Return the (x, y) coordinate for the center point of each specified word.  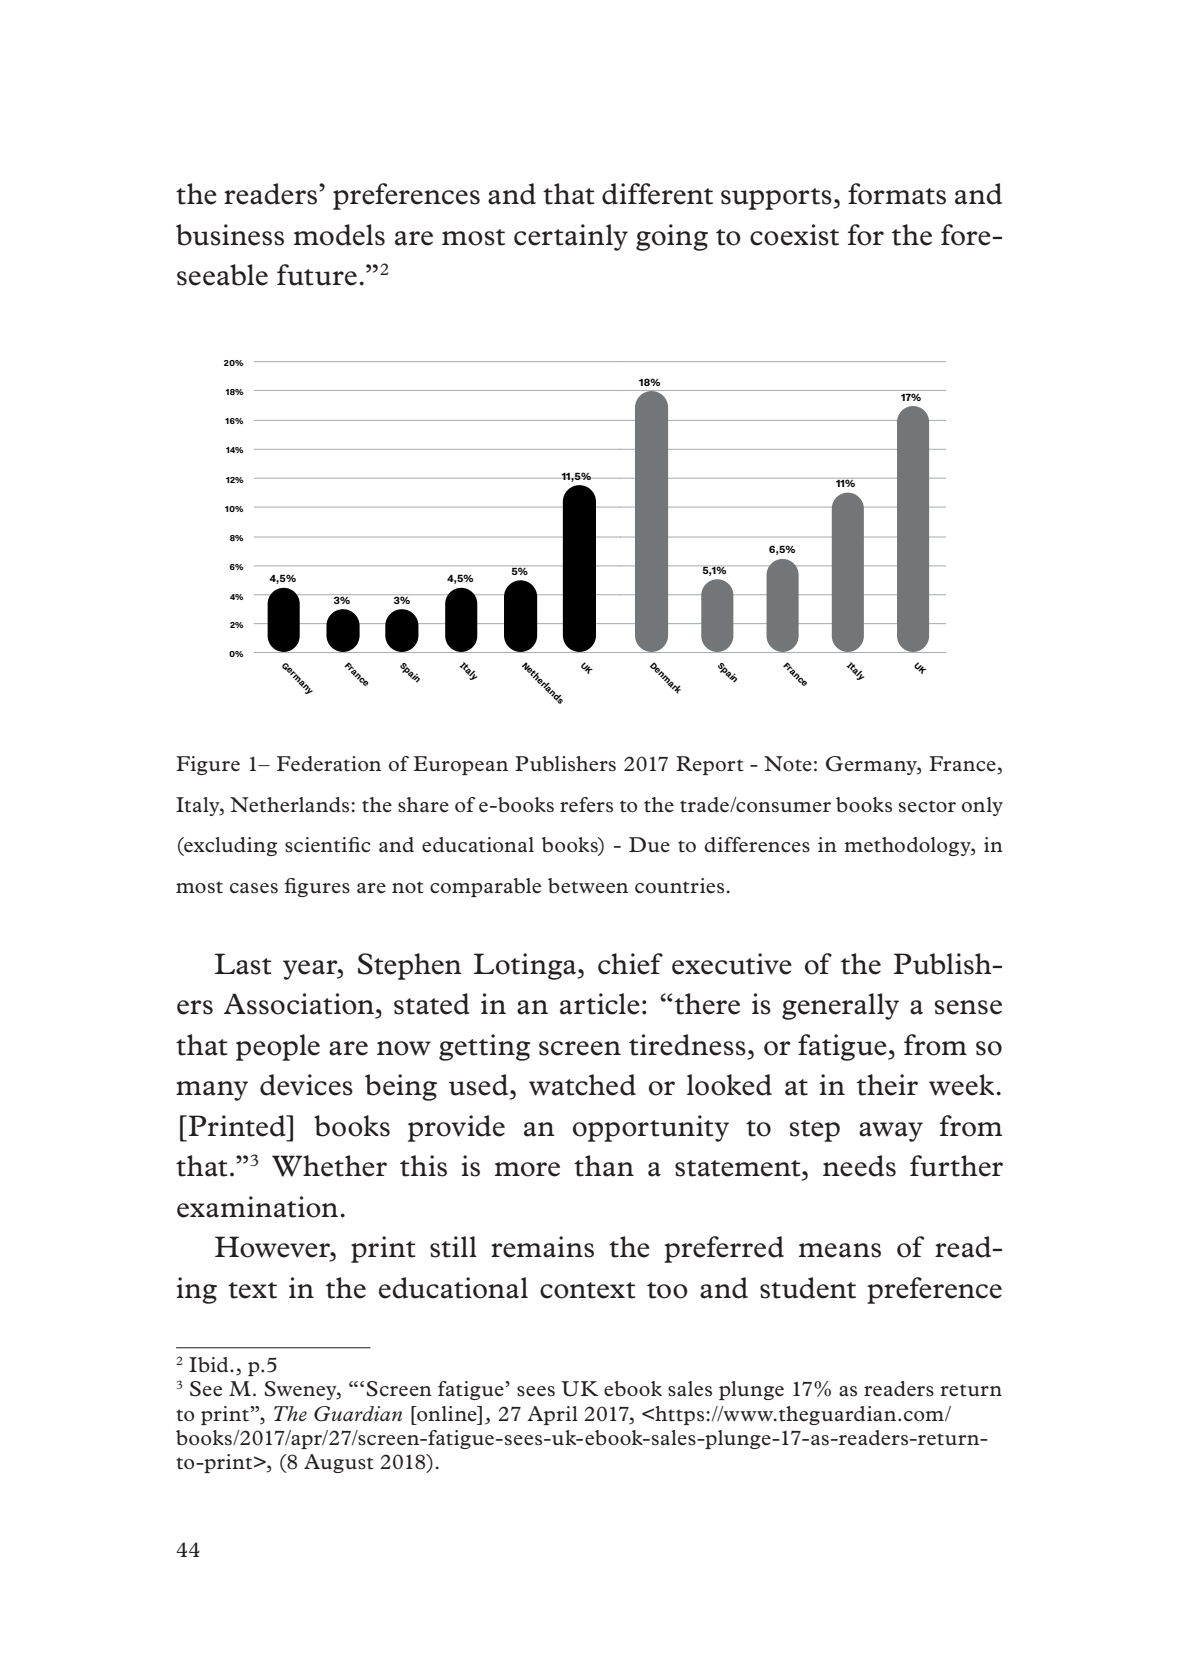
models (339, 235)
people (278, 1047)
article (600, 1004)
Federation (329, 764)
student (808, 1288)
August (339, 1463)
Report (710, 765)
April (552, 1415)
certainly (571, 237)
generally (840, 1006)
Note (788, 764)
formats (897, 194)
